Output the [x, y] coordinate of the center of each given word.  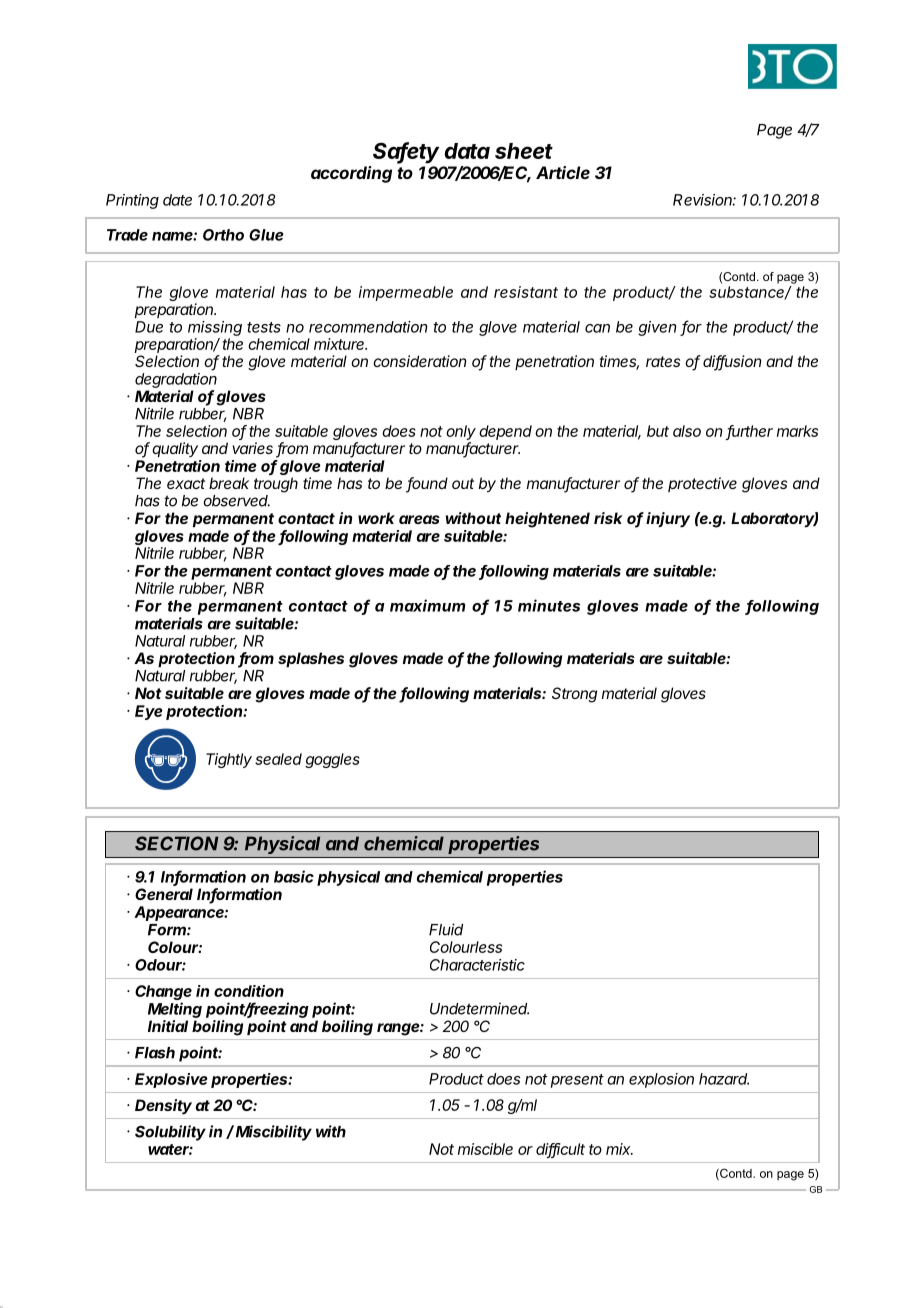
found [427, 484]
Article [563, 172]
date [177, 200]
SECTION [176, 843]
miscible [485, 1149]
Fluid [446, 929]
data [467, 151]
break [229, 483]
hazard [724, 1079]
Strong [574, 695]
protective [702, 484]
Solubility [170, 1133]
